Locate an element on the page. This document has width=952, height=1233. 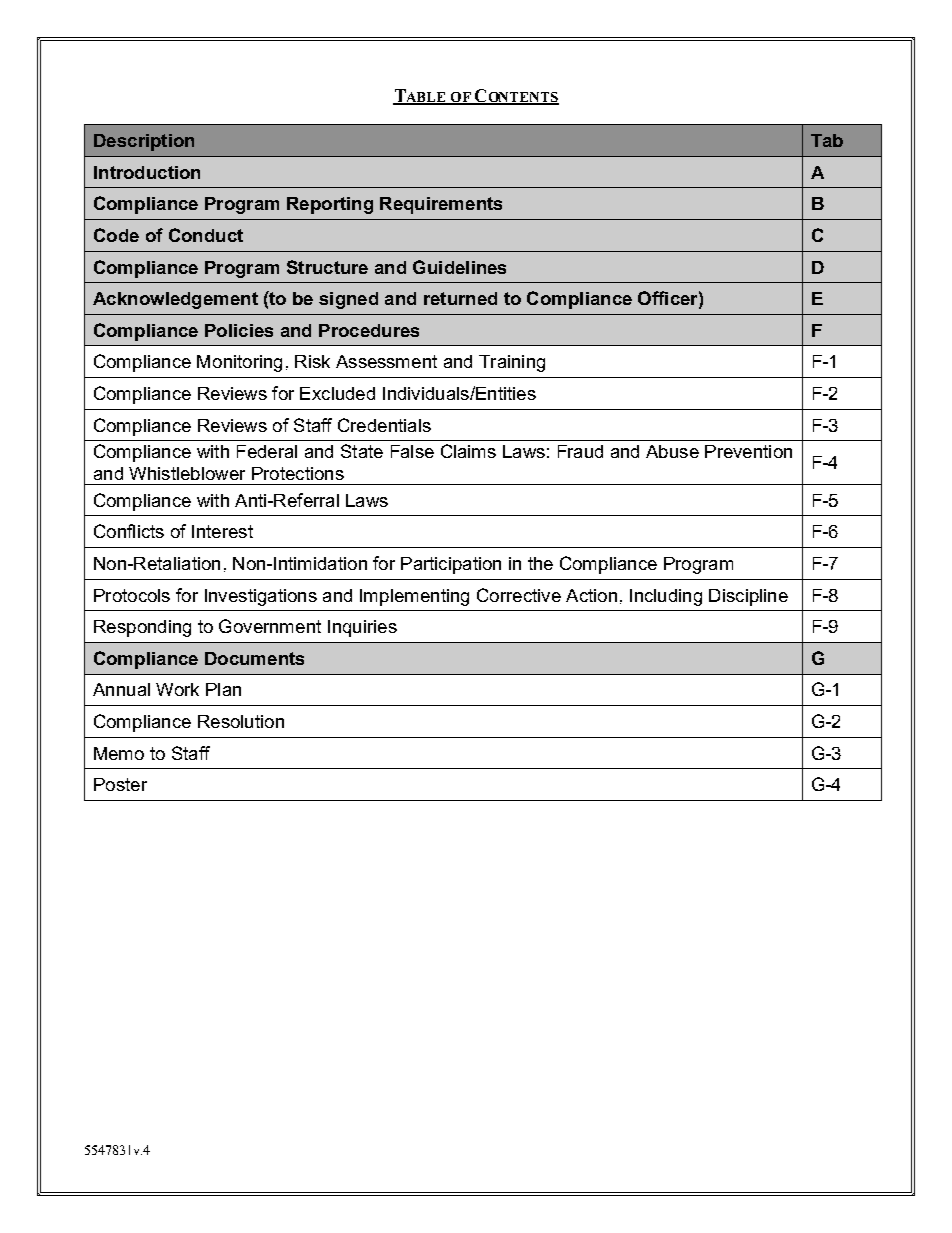
Requirements is located at coordinates (441, 205).
